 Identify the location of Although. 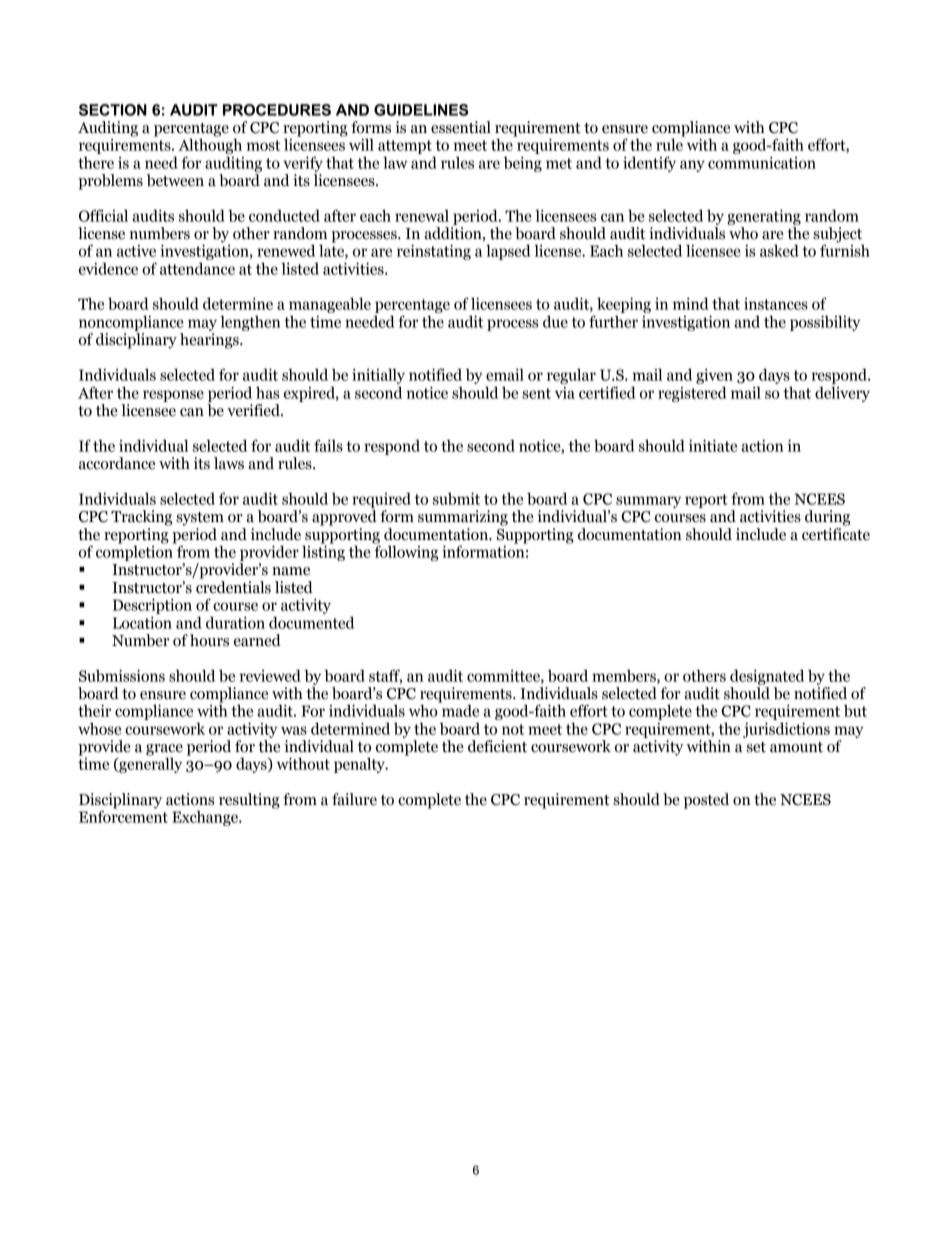
(210, 145).
